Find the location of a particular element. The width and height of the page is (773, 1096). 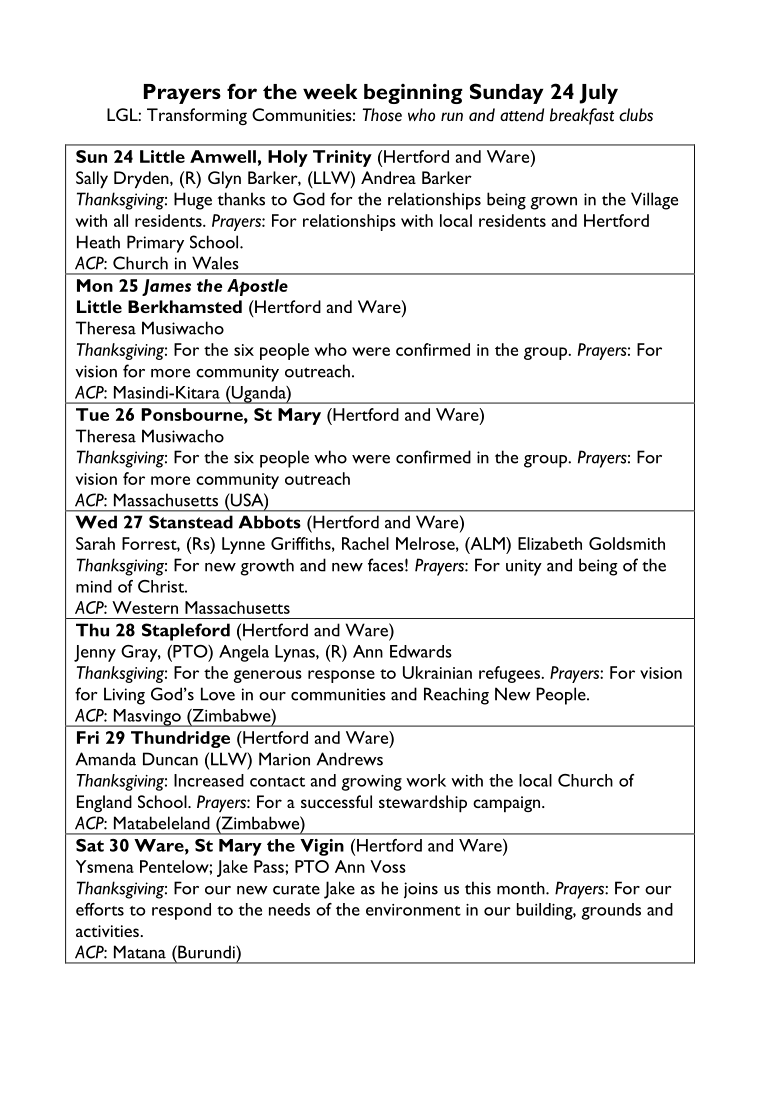

Those is located at coordinates (382, 115).
